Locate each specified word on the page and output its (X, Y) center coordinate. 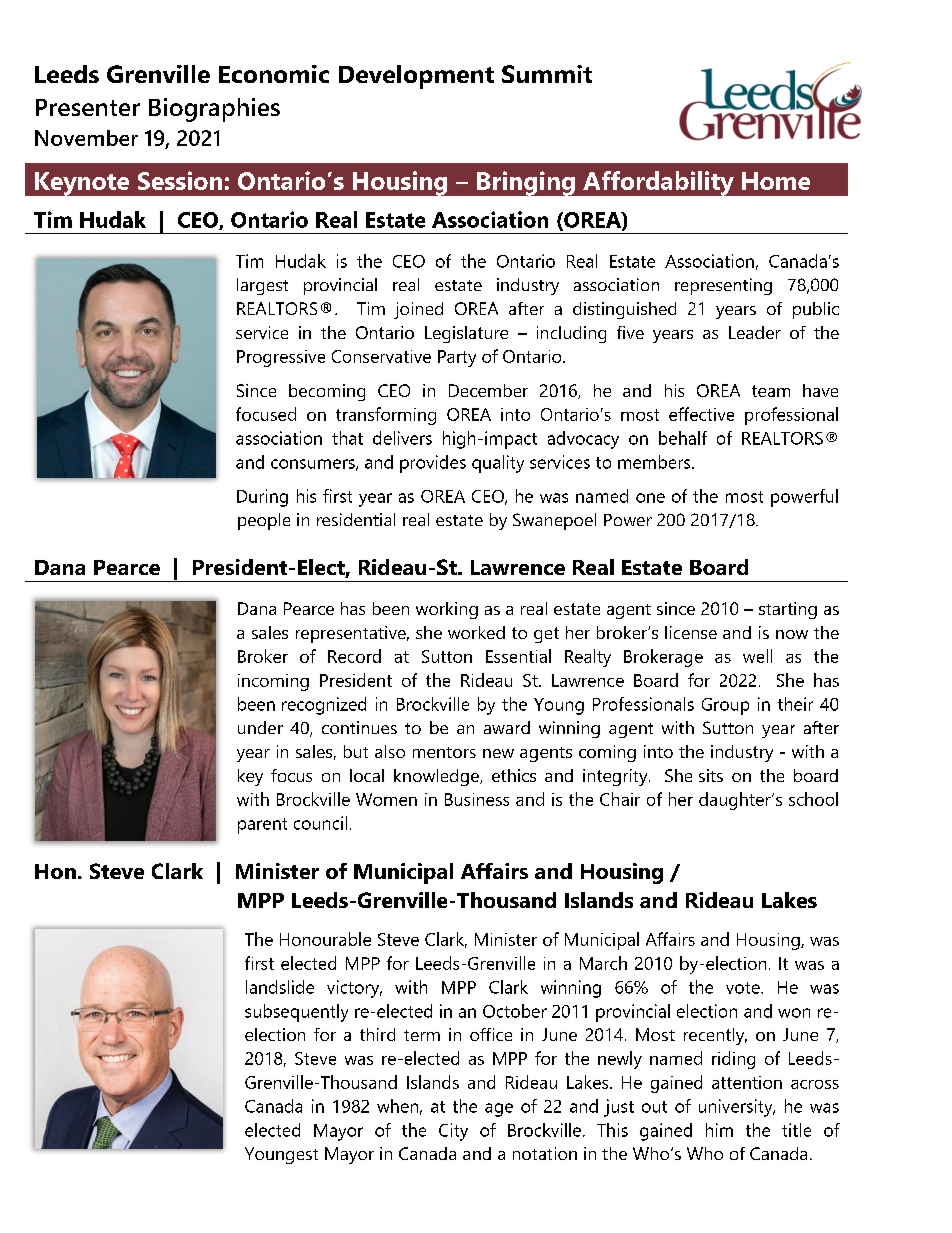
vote (744, 988)
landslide (280, 987)
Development (416, 77)
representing (723, 286)
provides (433, 464)
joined (418, 310)
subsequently (296, 1013)
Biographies (214, 110)
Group (725, 706)
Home (776, 181)
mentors (444, 752)
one (650, 498)
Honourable (325, 939)
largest (262, 286)
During (262, 498)
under (260, 727)
